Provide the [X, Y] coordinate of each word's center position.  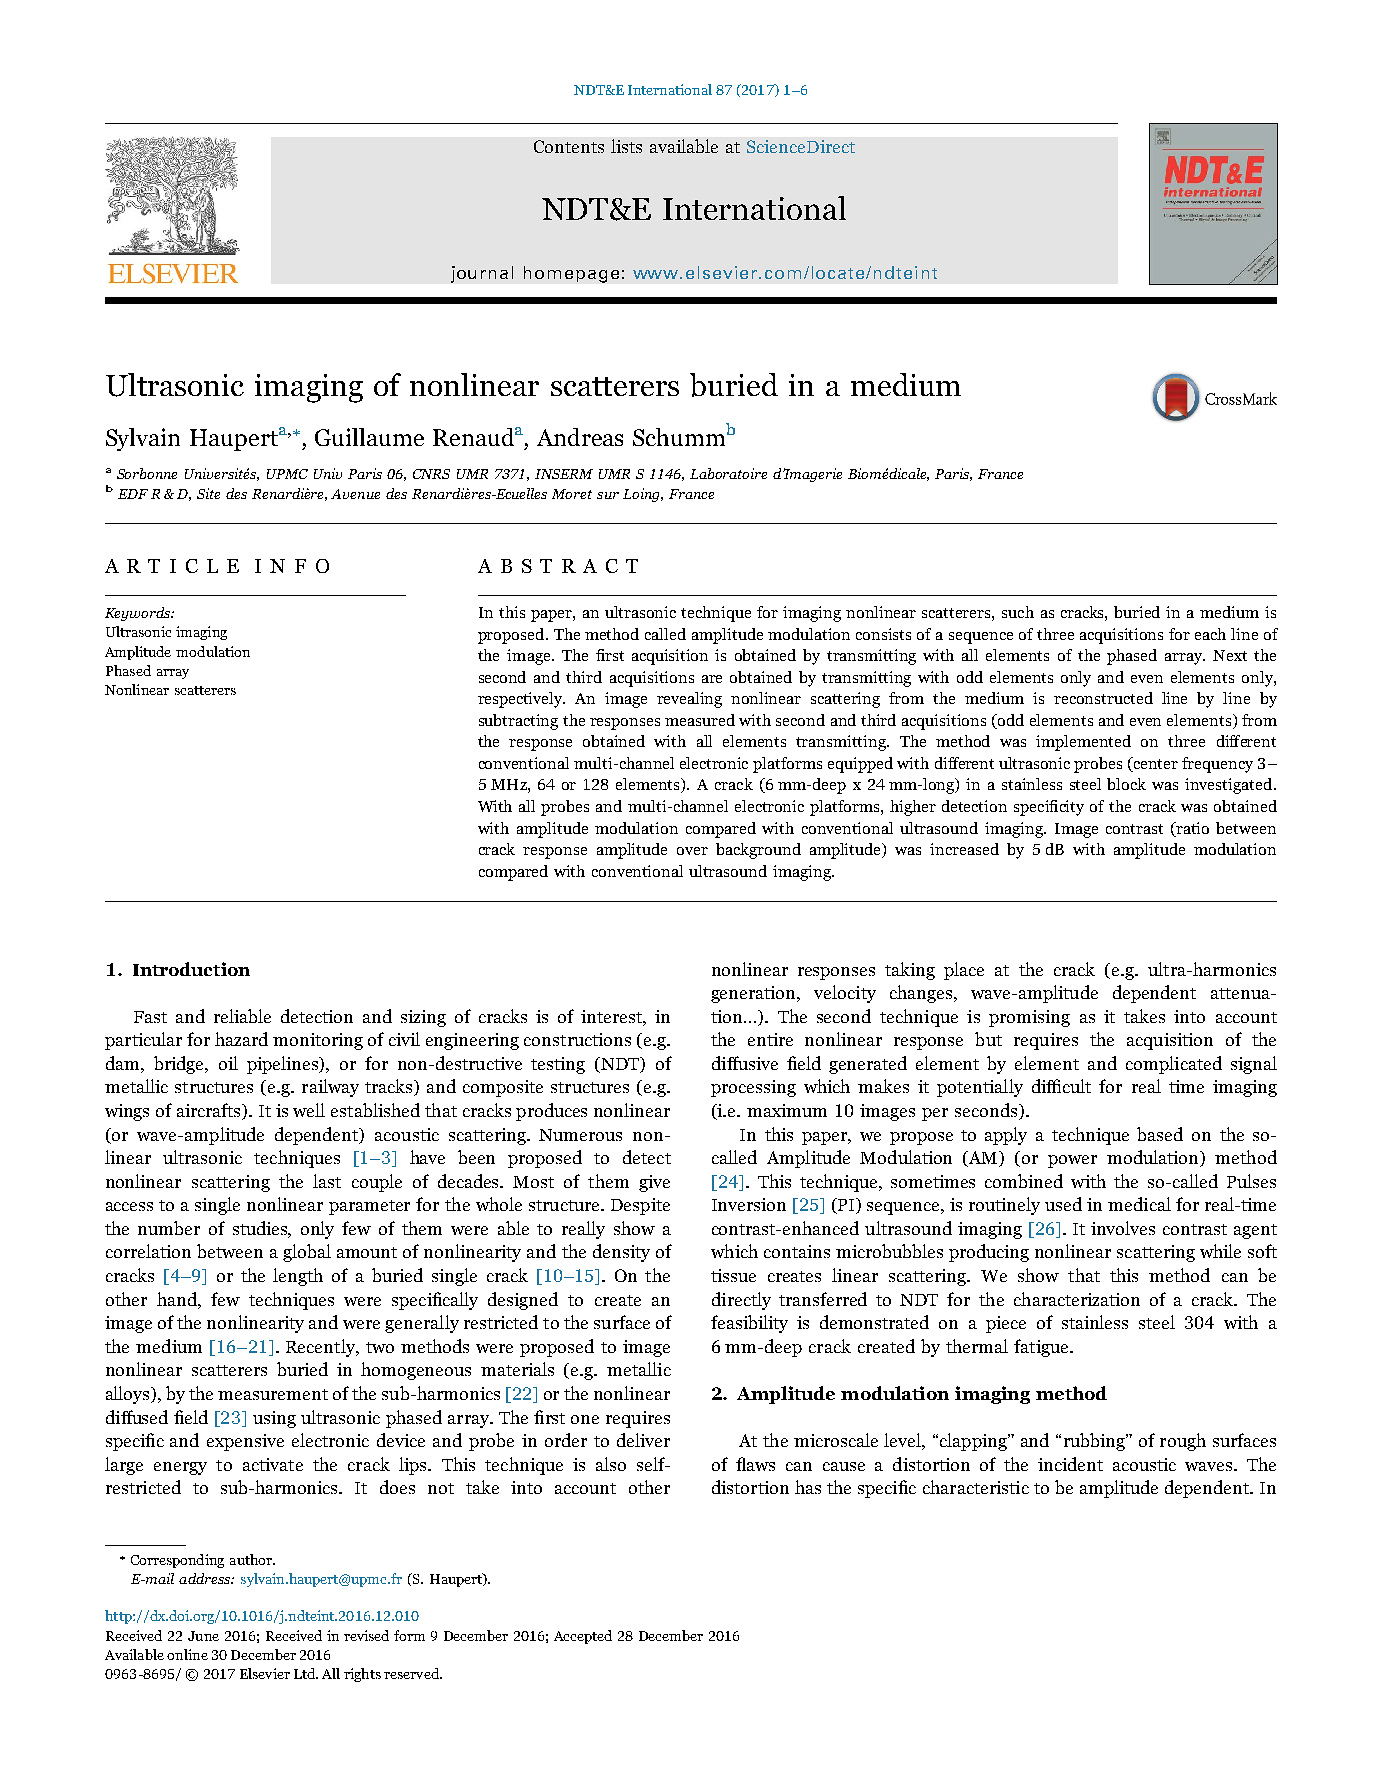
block [1126, 784]
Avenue [355, 494]
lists [626, 146]
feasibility [749, 1324]
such [1018, 612]
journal [482, 274]
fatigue [1042, 1348]
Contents [569, 146]
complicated [1174, 1065]
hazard [241, 1039]
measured [700, 720]
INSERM [564, 474]
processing [753, 1088]
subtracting [518, 722]
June [203, 1636]
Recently [321, 1348]
